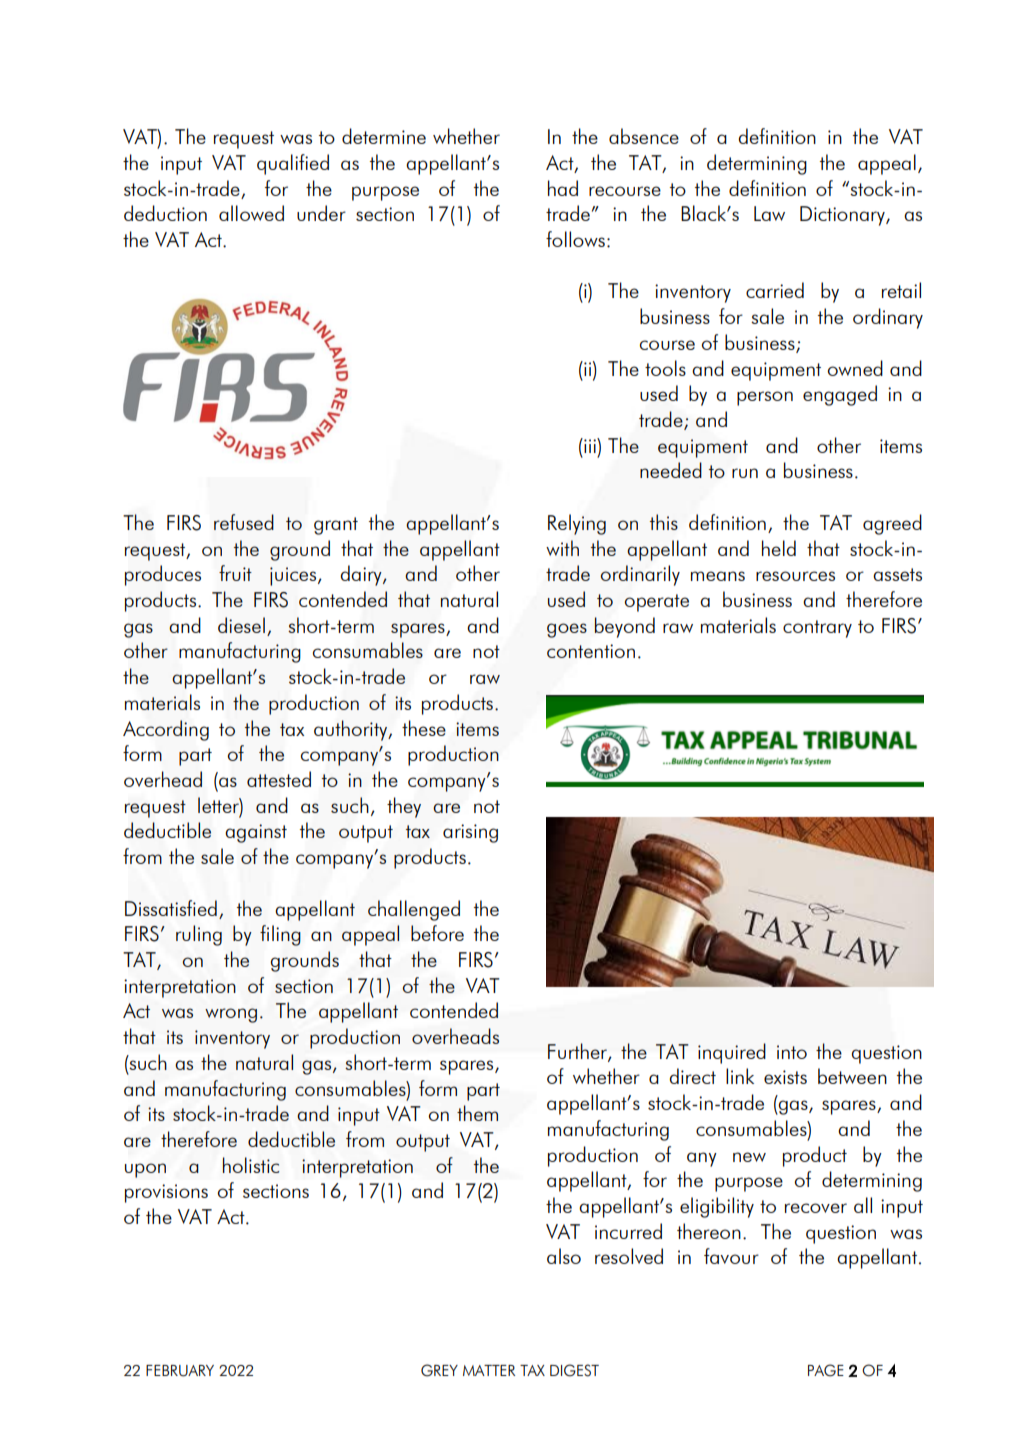 This page has width=1020, height=1443. What do you see at coordinates (563, 188) in the page?
I see `had` at bounding box center [563, 188].
